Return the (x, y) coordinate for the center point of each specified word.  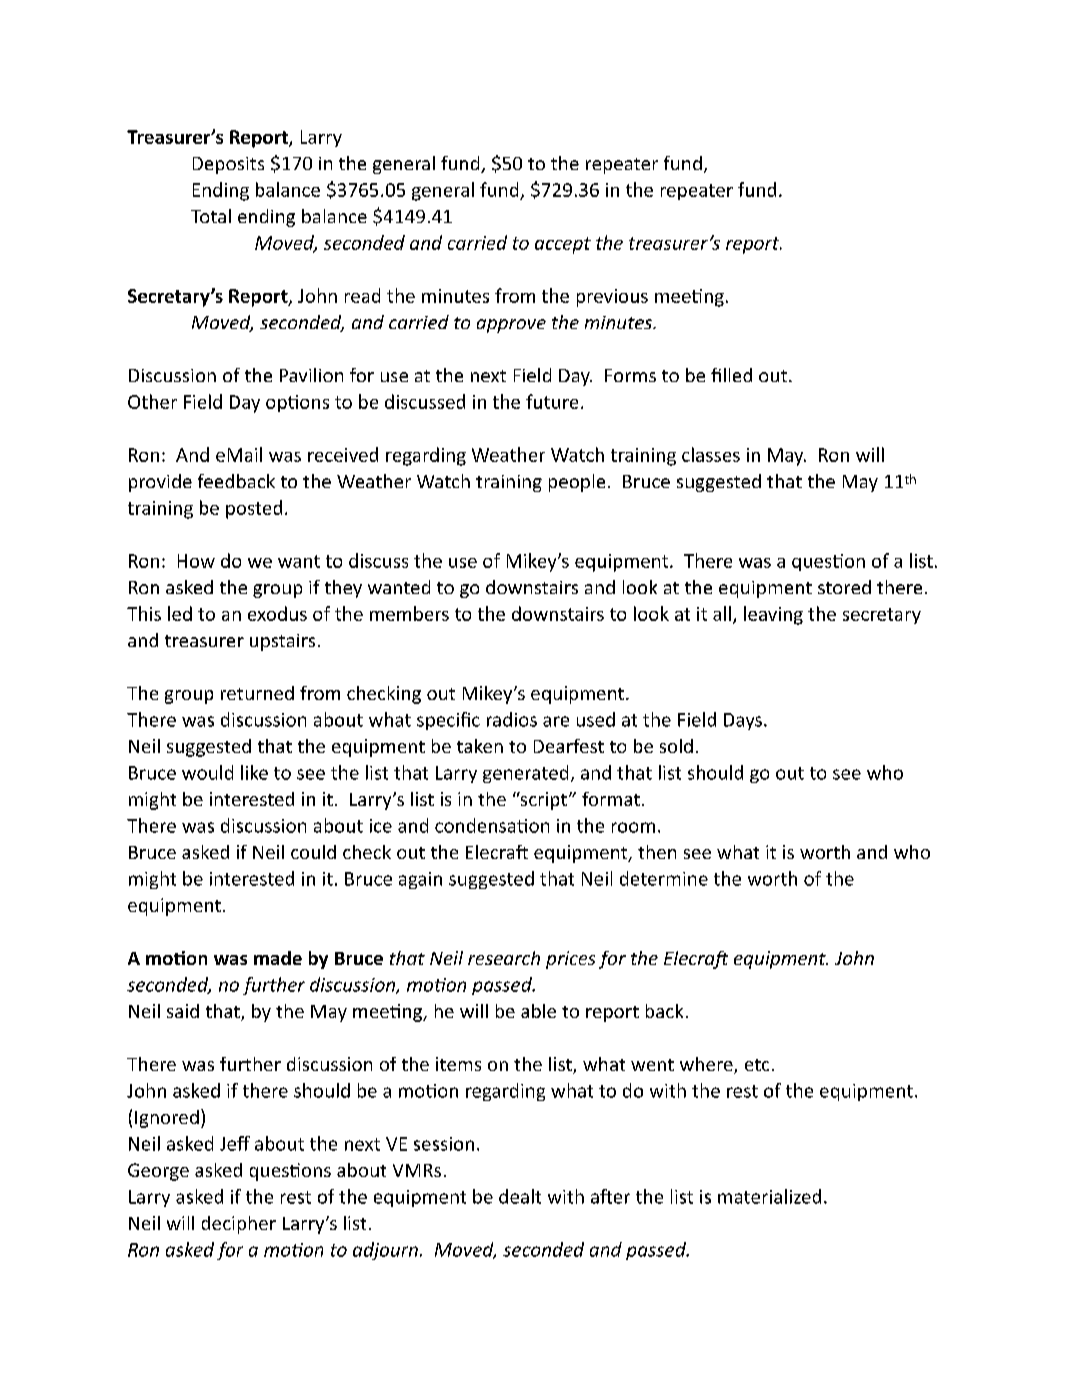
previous (612, 298)
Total (211, 216)
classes (711, 454)
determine (664, 878)
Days (743, 721)
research (504, 958)
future (552, 401)
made (278, 958)
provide (160, 483)
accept (563, 245)
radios (512, 719)
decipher (239, 1225)
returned (257, 693)
